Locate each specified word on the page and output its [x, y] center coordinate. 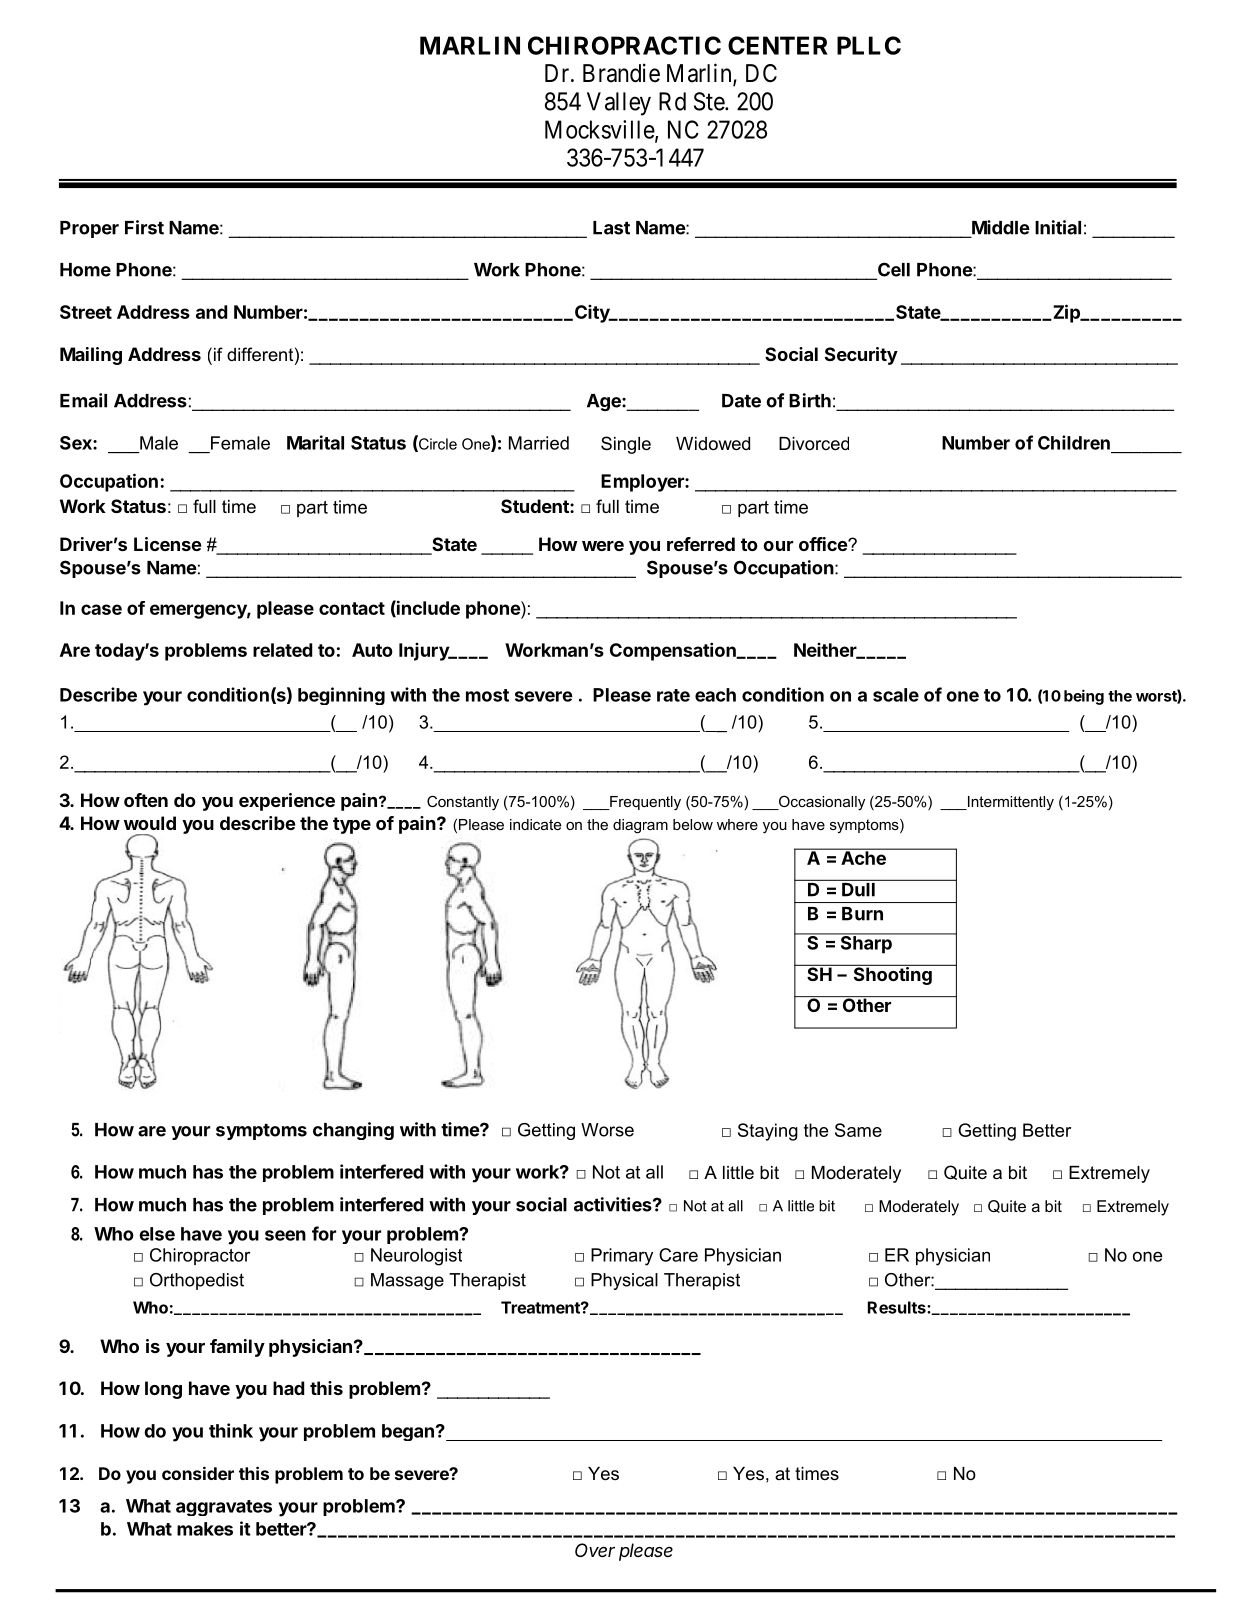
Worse [607, 1130]
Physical [624, 1281]
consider [198, 1473]
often [146, 800]
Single [626, 445]
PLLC [869, 45]
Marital [315, 442]
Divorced [814, 444]
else [157, 1234]
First [144, 227]
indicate [535, 824]
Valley [619, 104]
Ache [863, 857]
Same [858, 1130]
